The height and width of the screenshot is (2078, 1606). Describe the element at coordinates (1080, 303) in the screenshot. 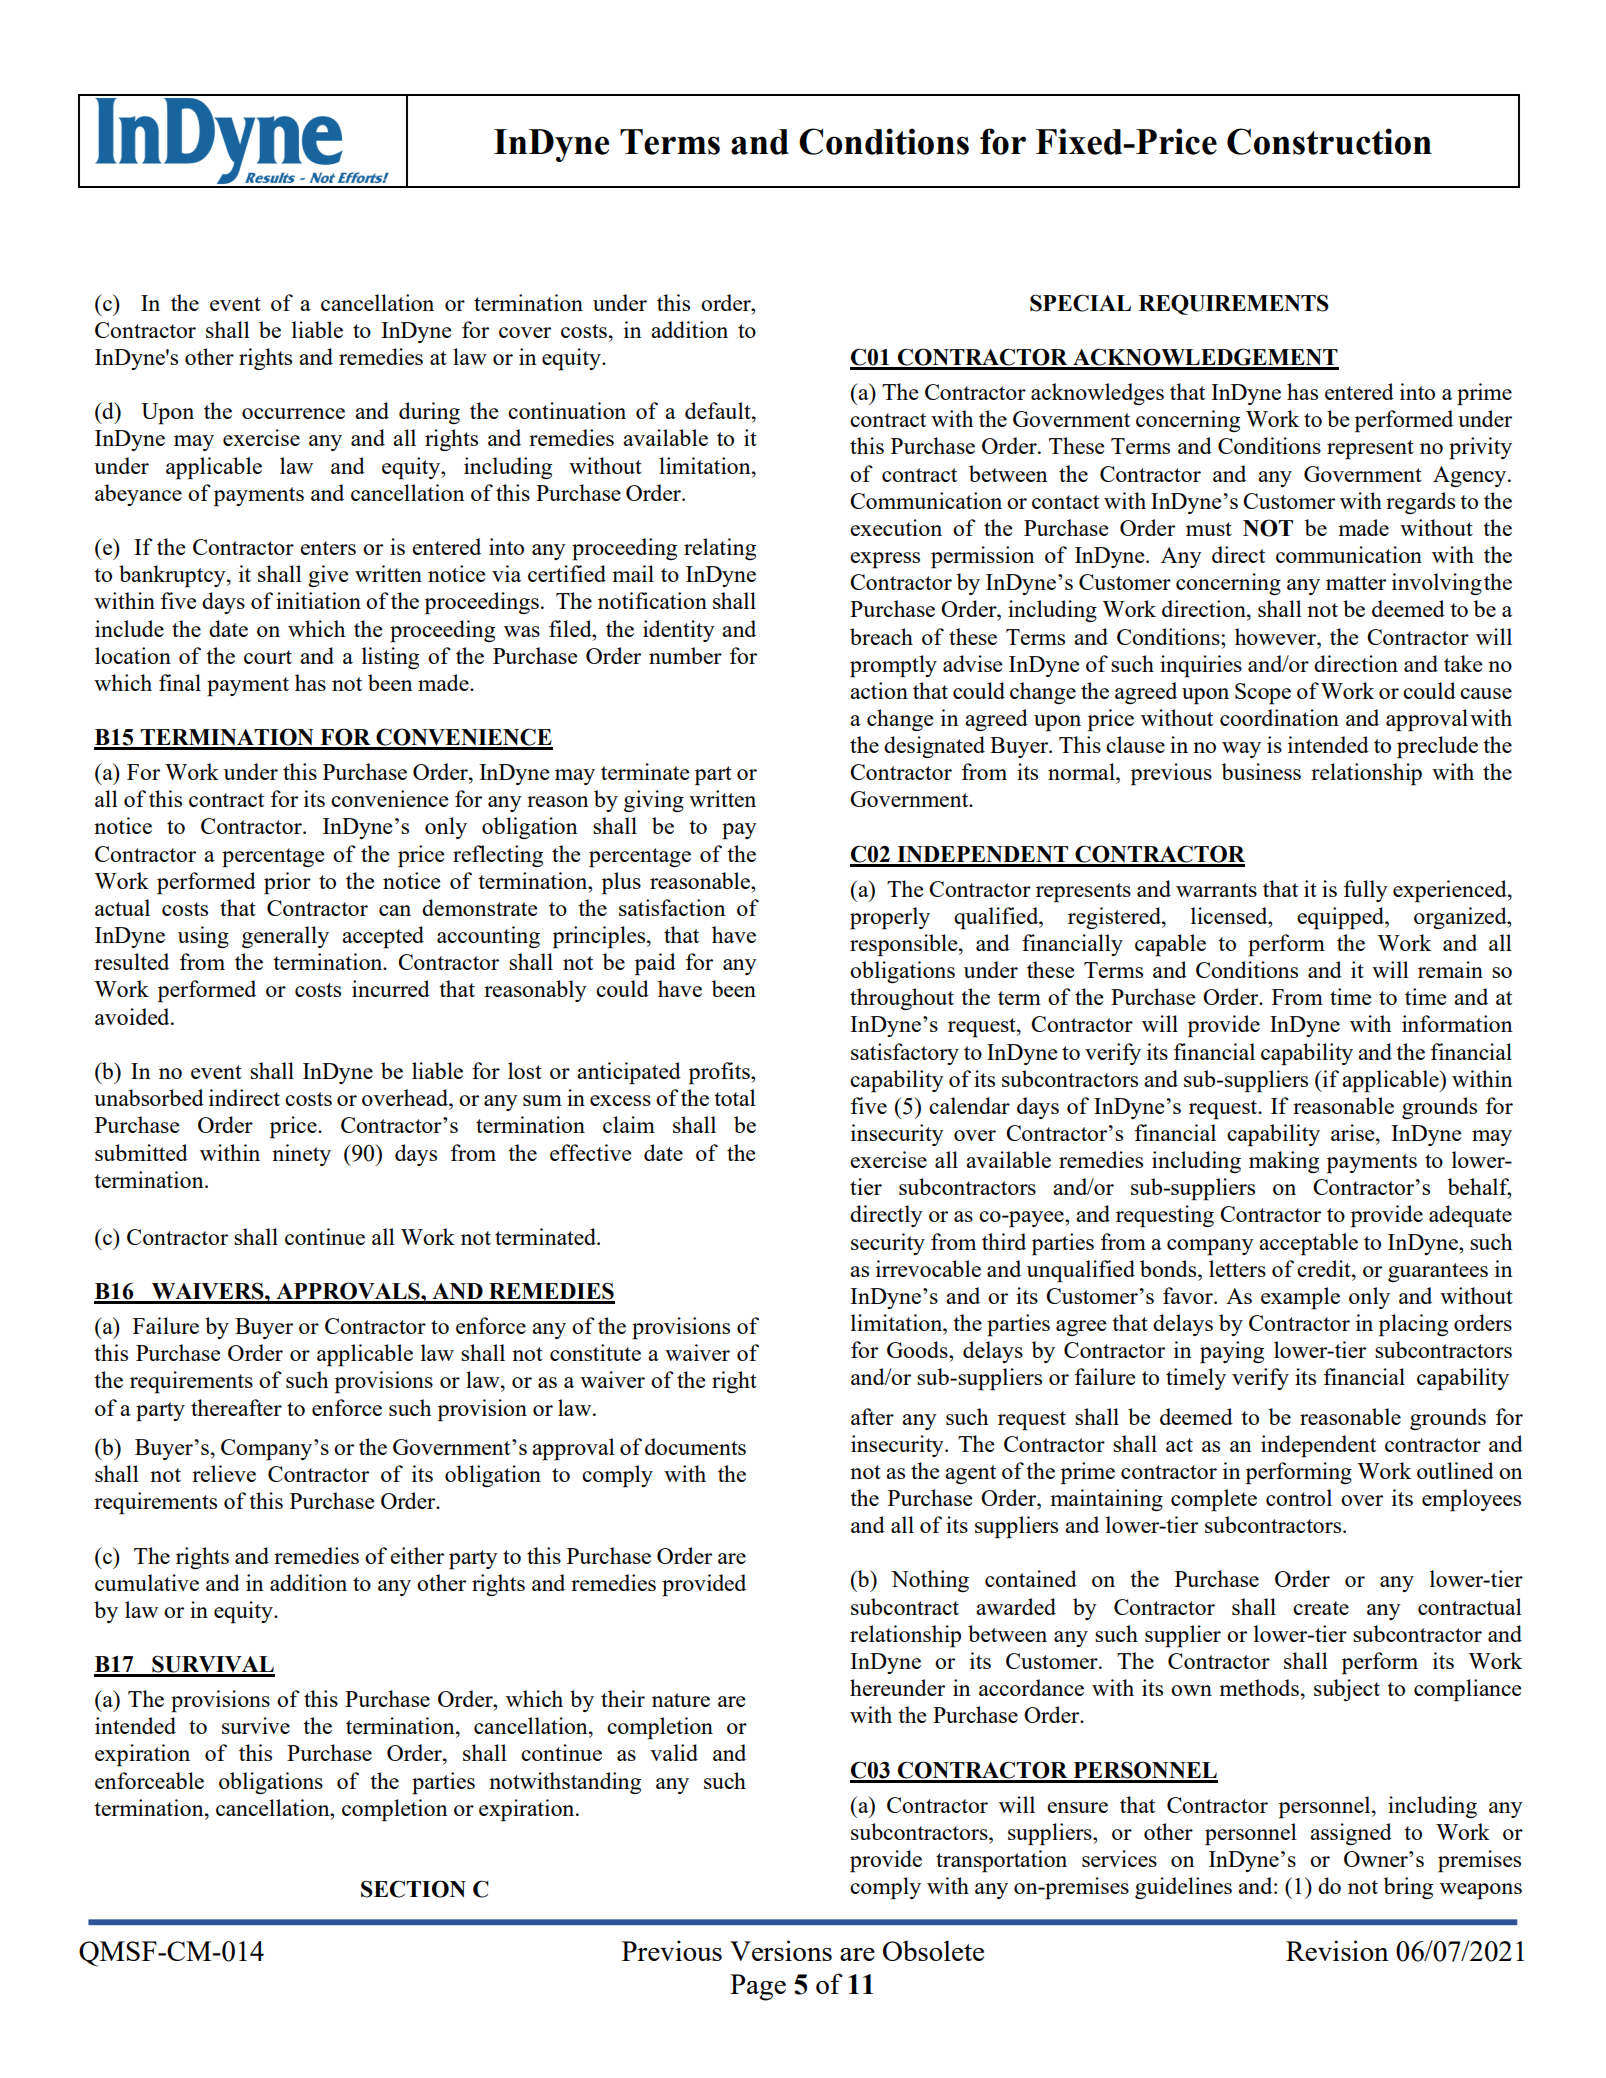

I see `SPECIAL` at that location.
